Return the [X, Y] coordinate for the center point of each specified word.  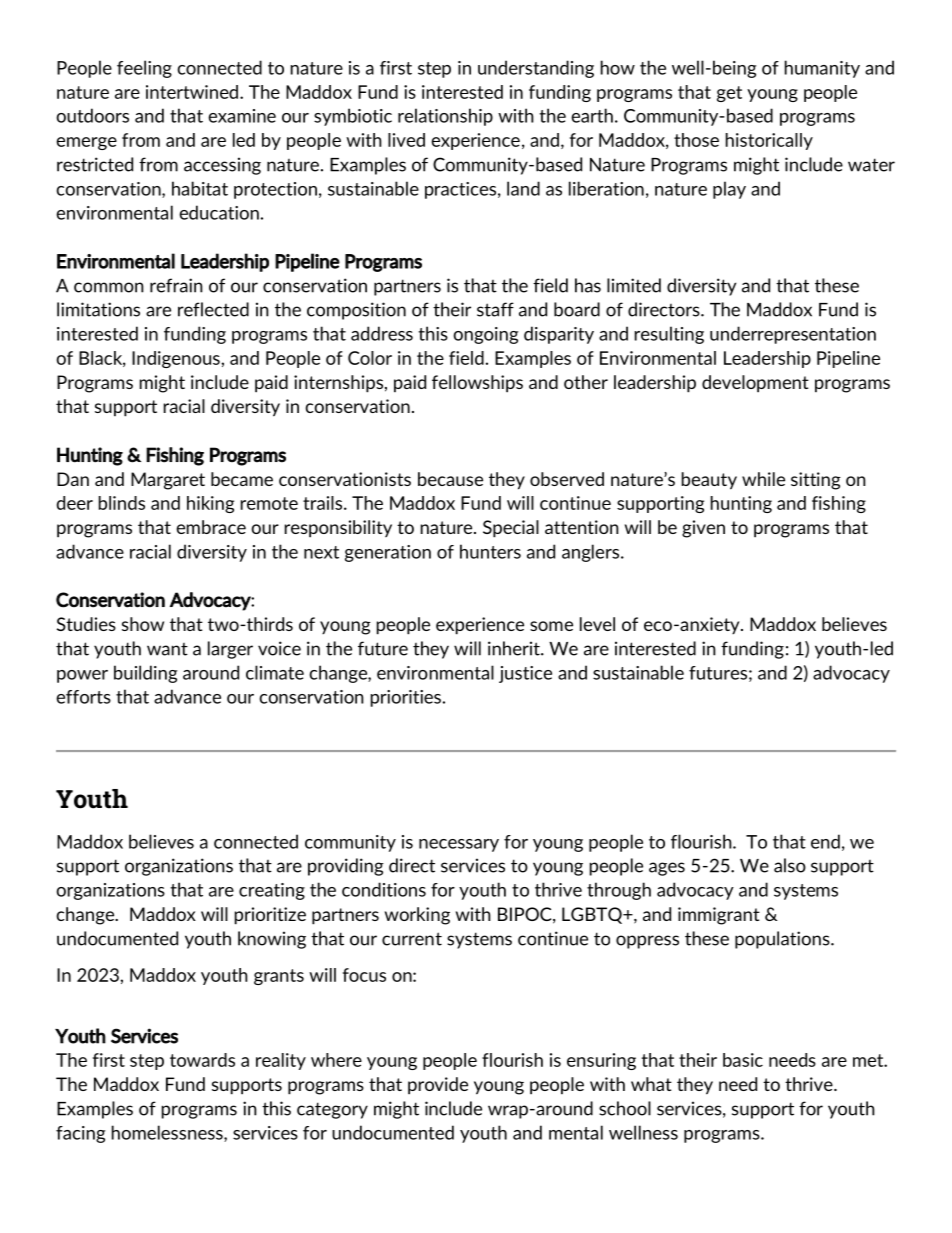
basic [743, 1060]
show [143, 624]
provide [438, 1086]
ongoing [485, 335]
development [755, 384]
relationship [445, 117]
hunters [490, 551]
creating [272, 891]
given [703, 529]
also [790, 865]
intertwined [192, 92]
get [729, 94]
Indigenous [177, 359]
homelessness [168, 1133]
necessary [459, 845]
